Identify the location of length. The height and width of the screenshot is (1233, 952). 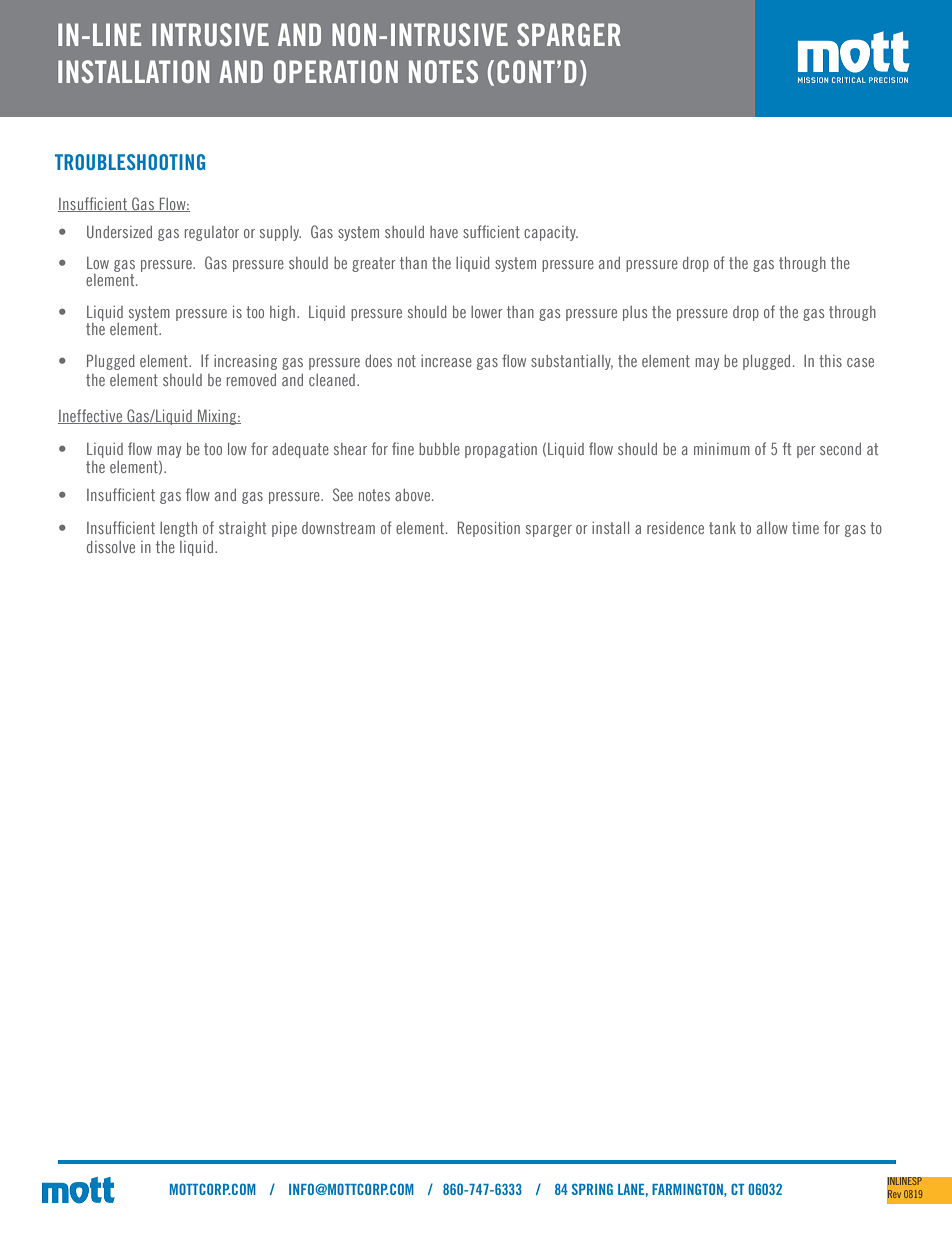
(178, 529).
